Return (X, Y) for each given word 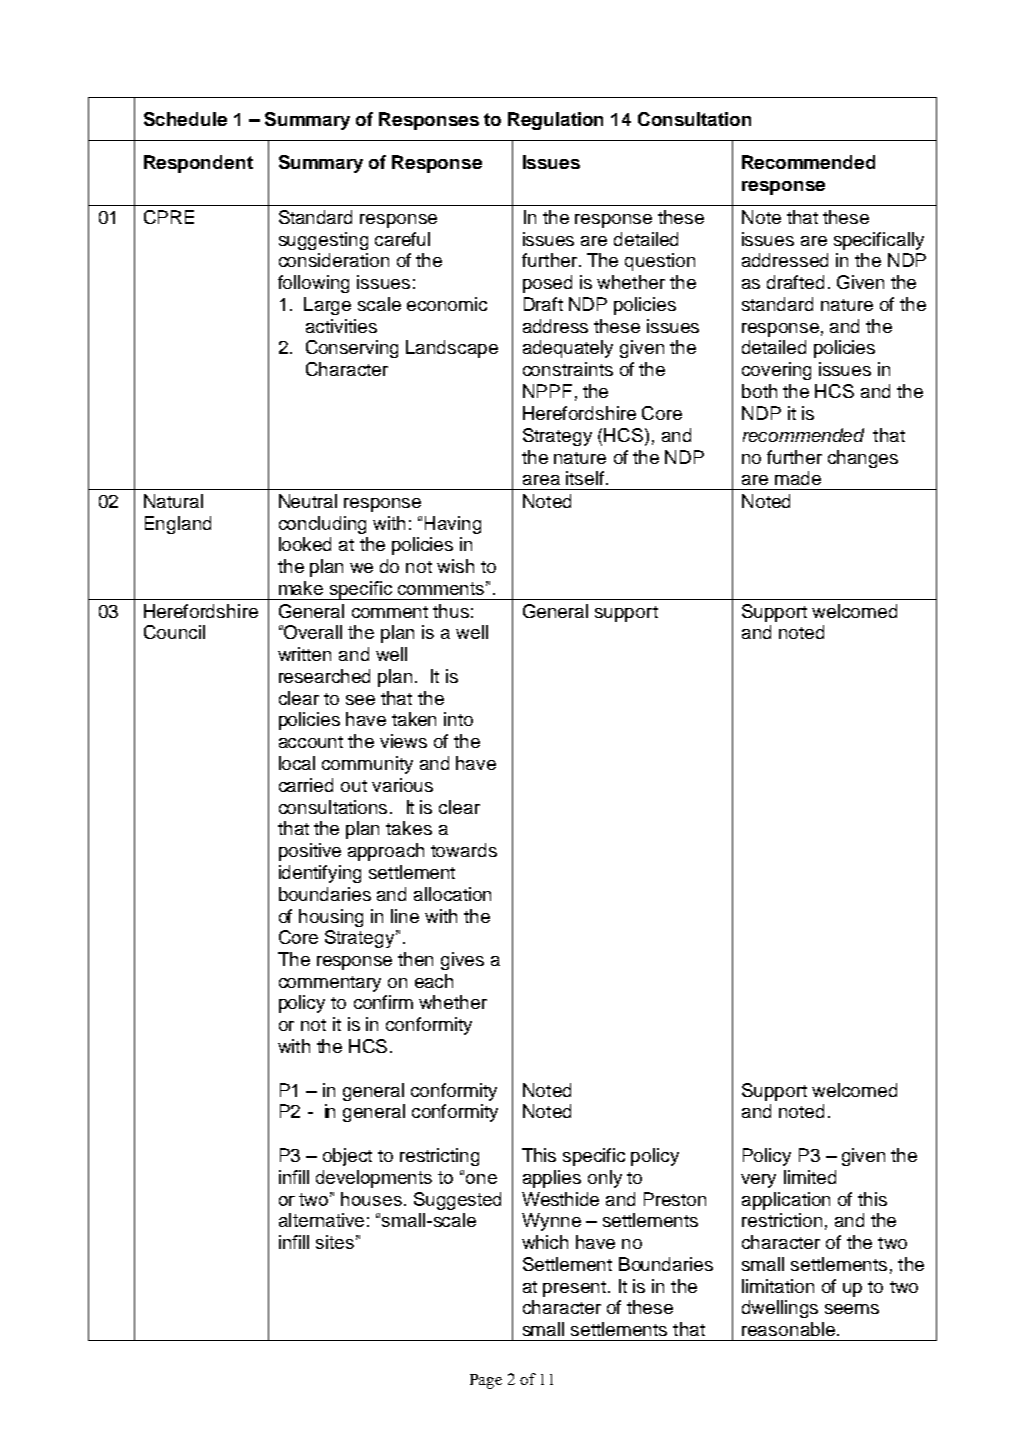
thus (451, 611)
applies (552, 1179)
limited (810, 1177)
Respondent (198, 164)
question (660, 262)
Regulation (555, 121)
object (347, 1157)
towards (464, 850)
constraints (568, 369)
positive (310, 852)
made (798, 478)
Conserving (352, 349)
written (304, 654)
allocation (452, 894)
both (759, 391)
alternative (321, 1220)
